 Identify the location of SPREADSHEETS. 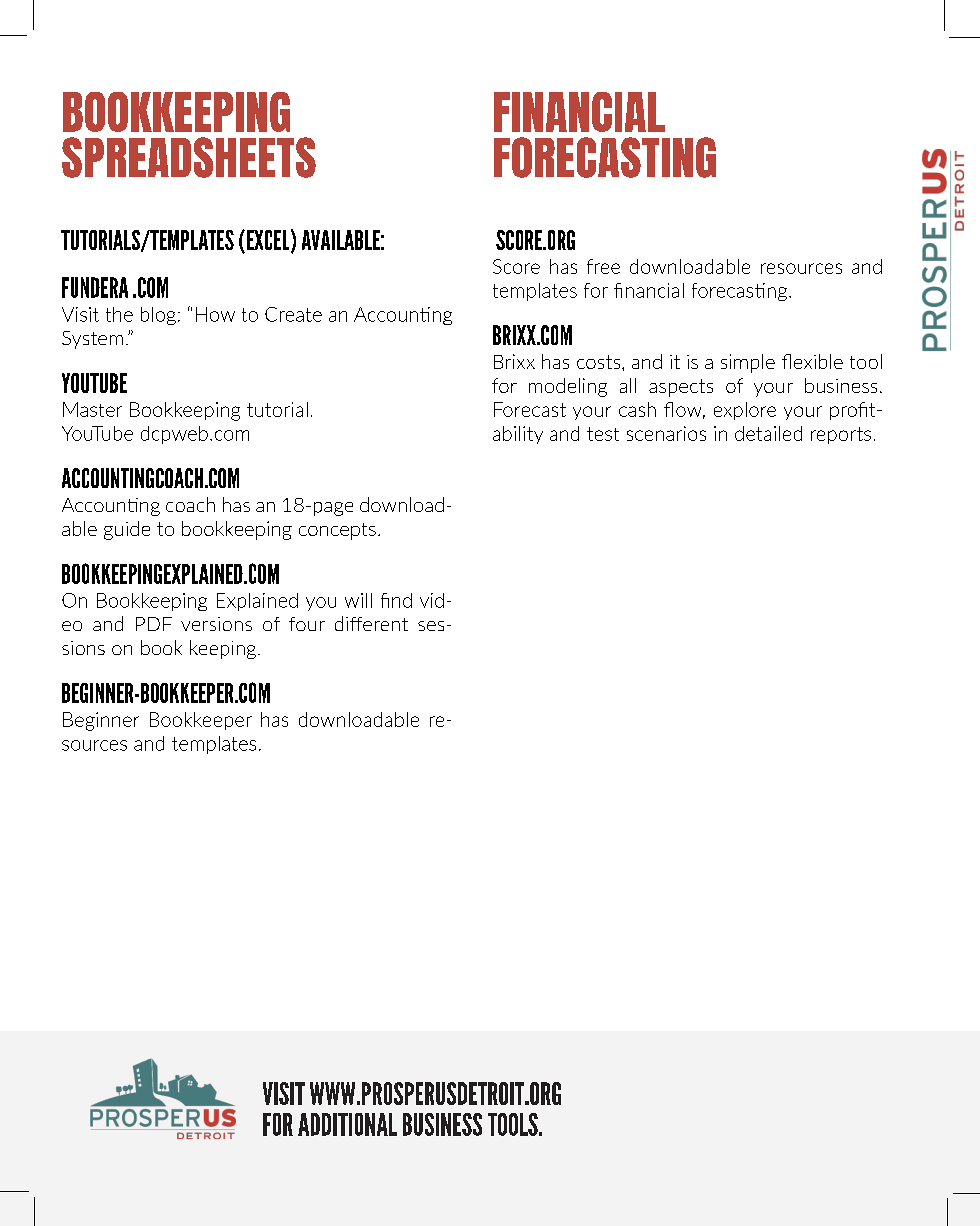
(189, 157).
